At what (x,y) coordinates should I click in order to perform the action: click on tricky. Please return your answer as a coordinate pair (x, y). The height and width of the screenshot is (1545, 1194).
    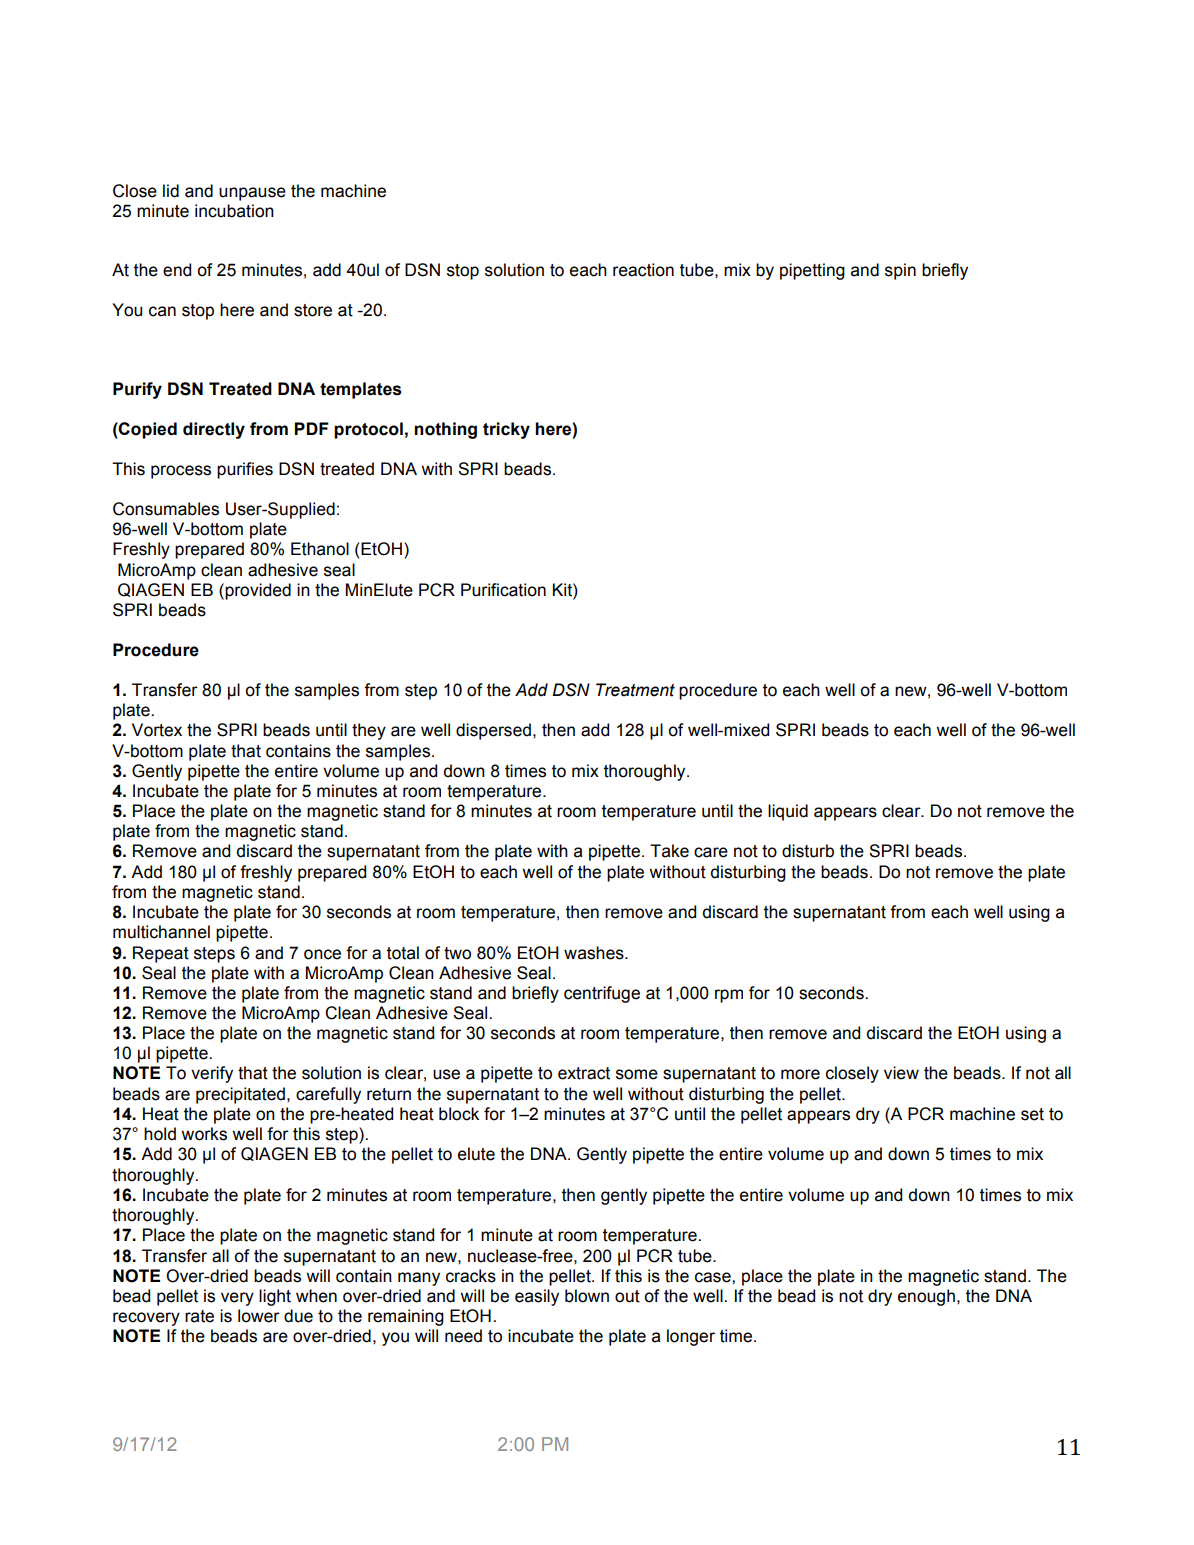
    Looking at the image, I should click on (506, 430).
